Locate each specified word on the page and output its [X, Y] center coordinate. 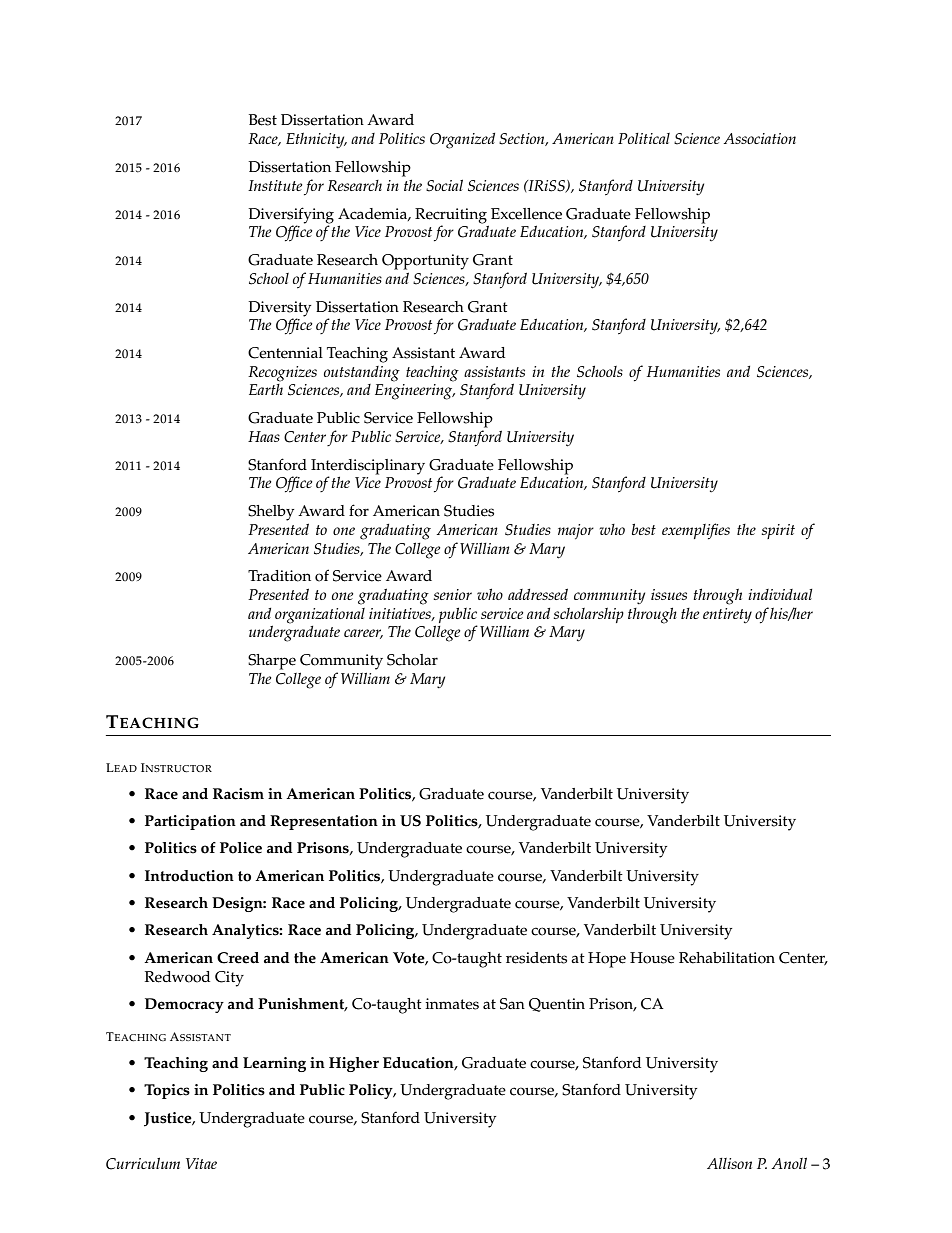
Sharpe [272, 662]
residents [536, 958]
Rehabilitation [727, 958]
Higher [354, 1064]
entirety [727, 615]
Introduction [189, 876]
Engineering [415, 392]
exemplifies [696, 531]
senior [453, 594]
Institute [275, 185]
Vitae [201, 1163]
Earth [266, 388]
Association [760, 138]
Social [444, 185]
